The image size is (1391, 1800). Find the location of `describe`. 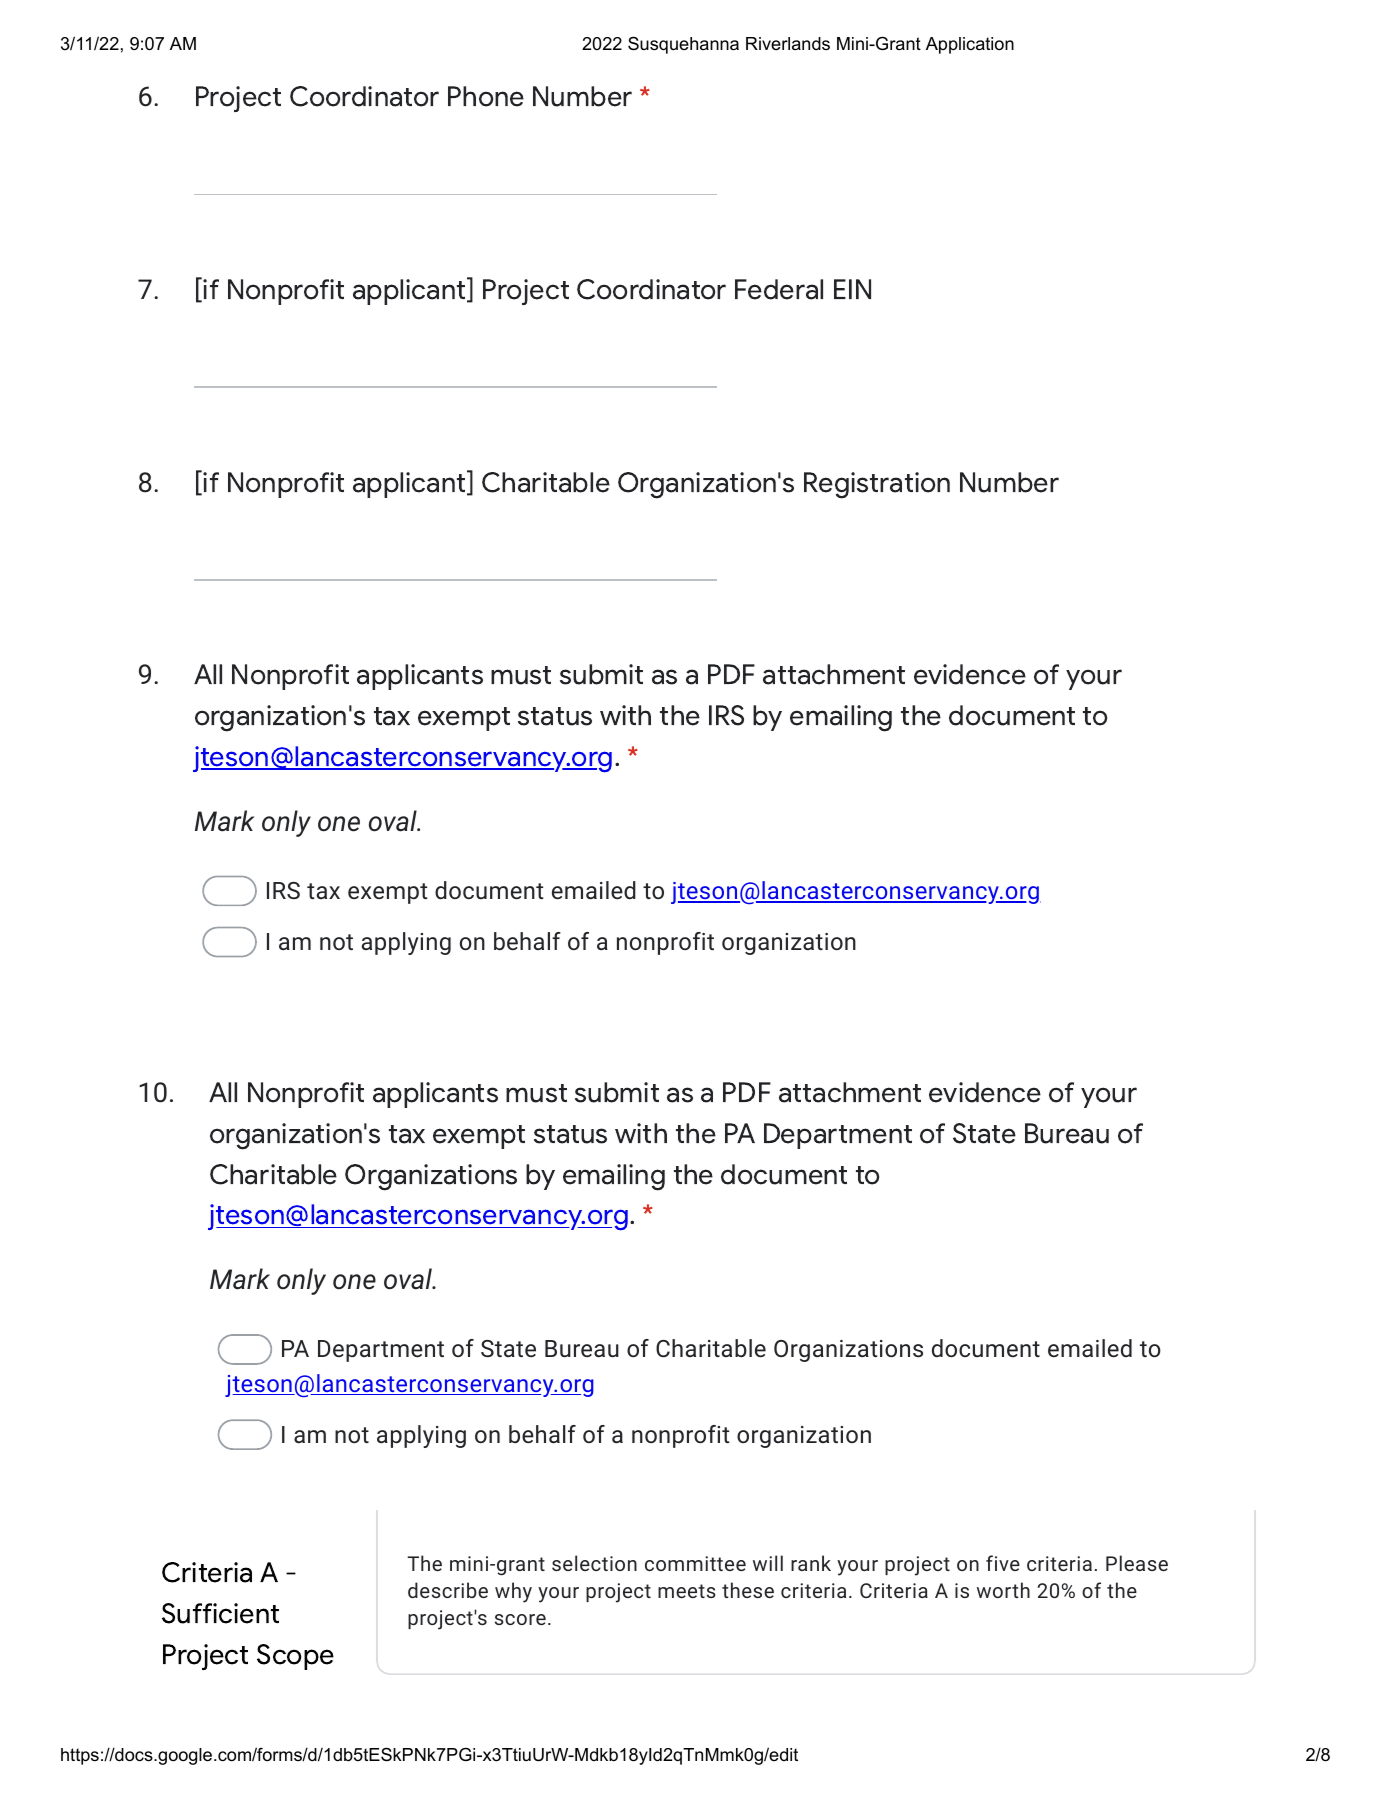

describe is located at coordinates (448, 1590).
